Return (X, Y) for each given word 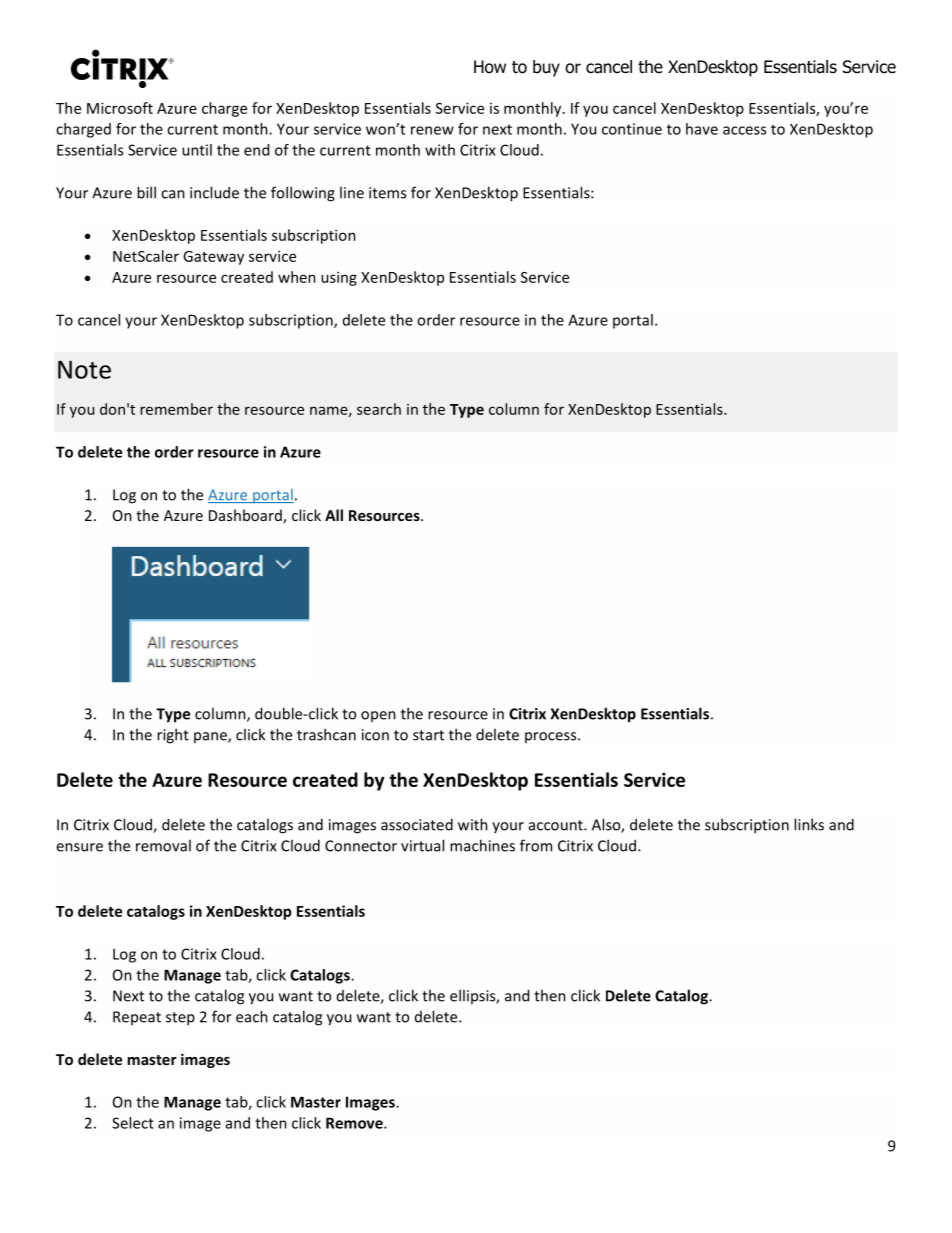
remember (176, 409)
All (334, 515)
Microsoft (120, 108)
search (379, 409)
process (552, 737)
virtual (422, 845)
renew (432, 130)
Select (133, 1123)
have (702, 129)
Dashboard (246, 516)
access (744, 130)
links (809, 824)
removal (163, 845)
